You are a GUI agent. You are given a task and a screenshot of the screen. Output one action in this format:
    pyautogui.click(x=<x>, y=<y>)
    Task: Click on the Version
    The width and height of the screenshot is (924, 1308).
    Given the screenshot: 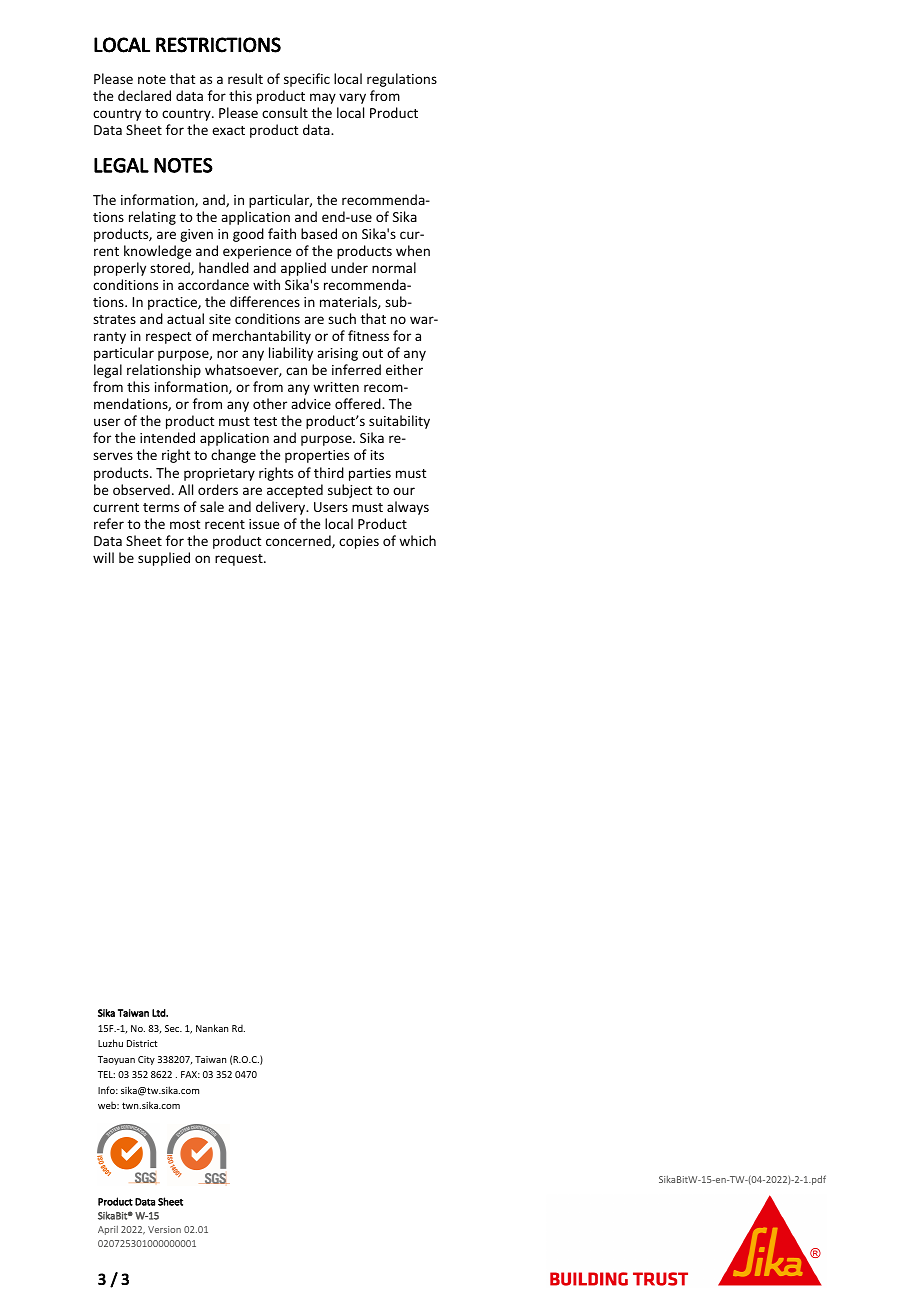 What is the action you would take?
    pyautogui.click(x=164, y=1229)
